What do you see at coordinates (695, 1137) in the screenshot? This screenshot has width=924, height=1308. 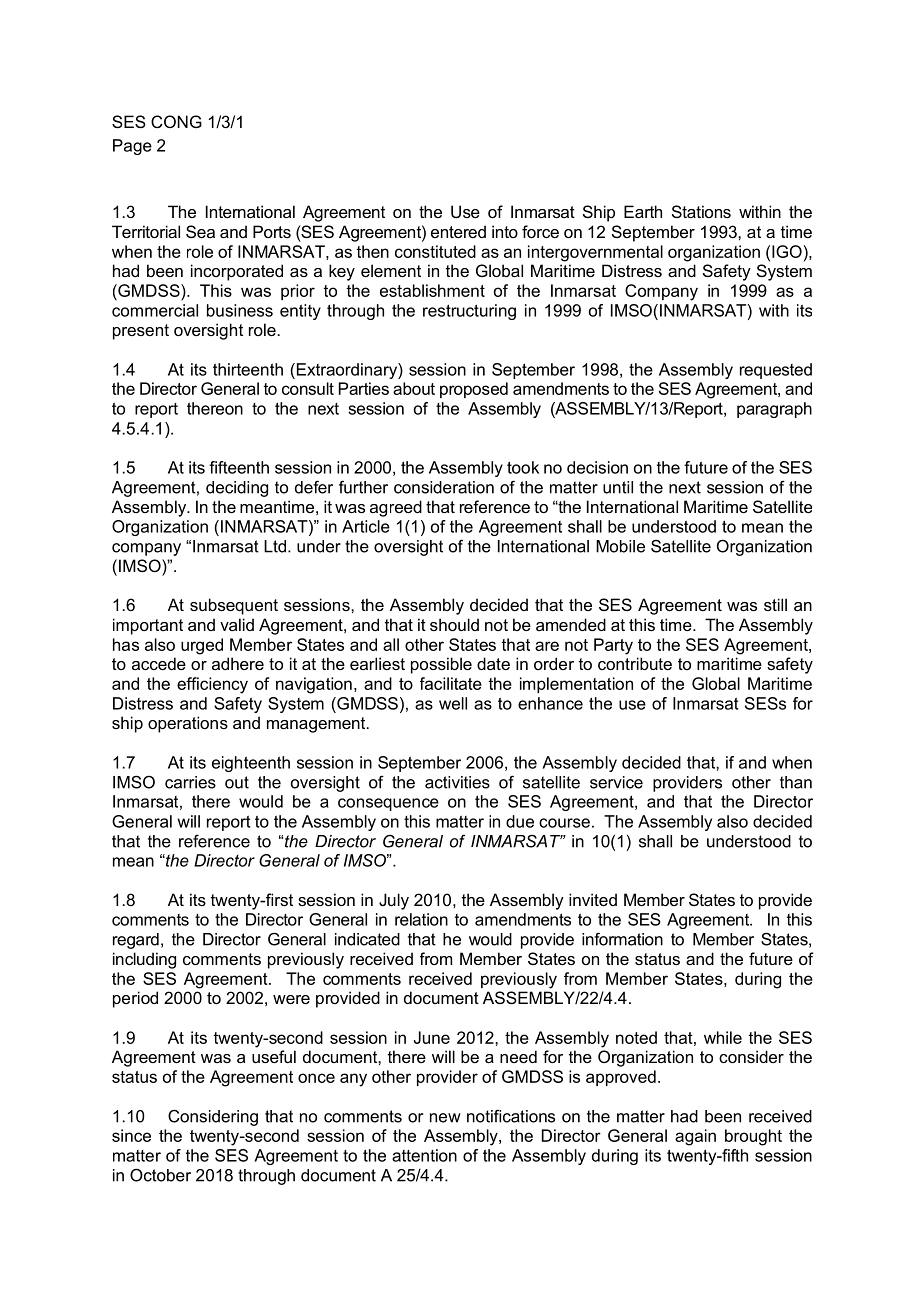 I see `again` at bounding box center [695, 1137].
